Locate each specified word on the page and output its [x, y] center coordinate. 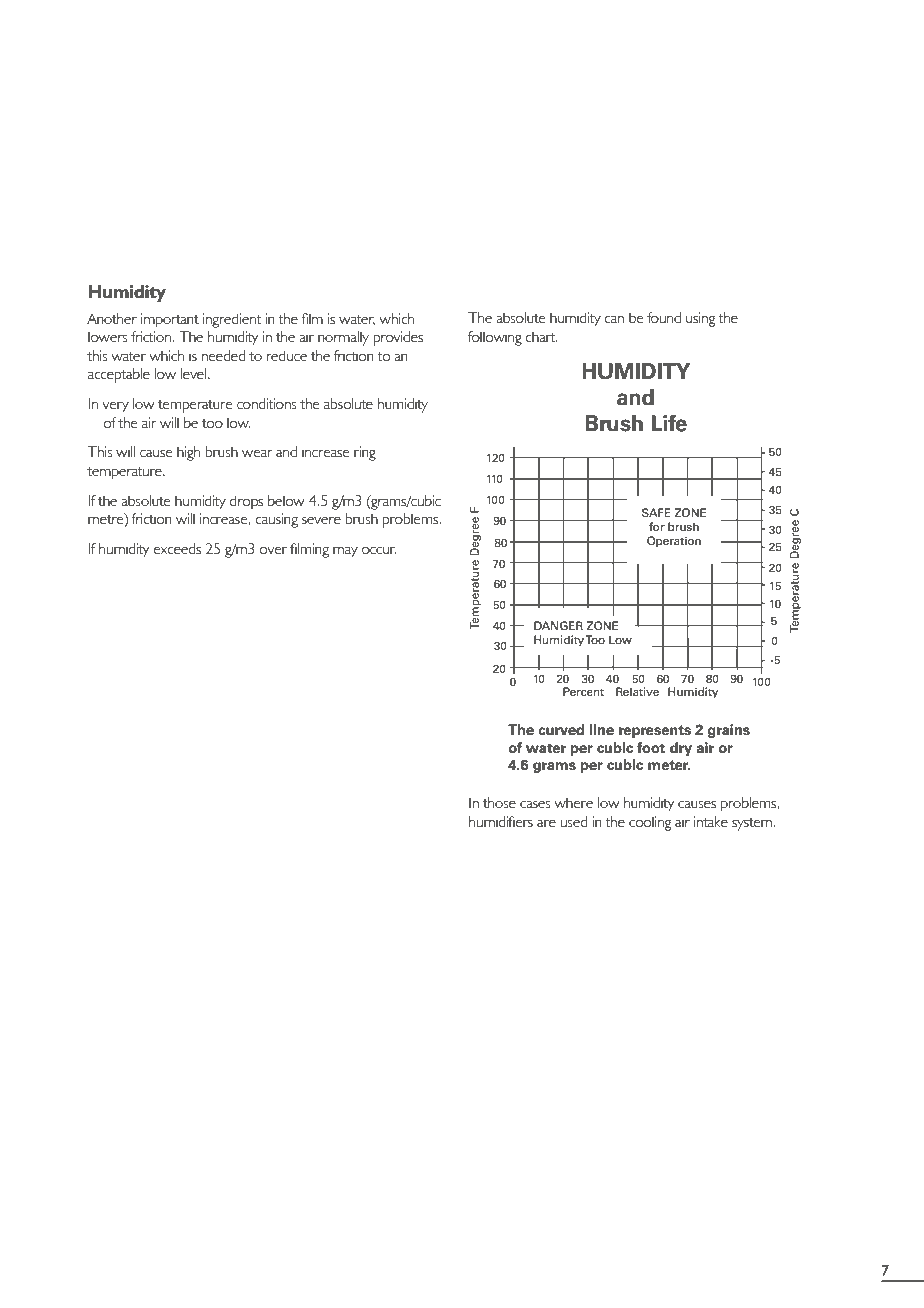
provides [398, 338]
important [170, 320]
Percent [583, 691]
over [273, 550]
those [499, 802]
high [188, 453]
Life [669, 423]
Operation [674, 542]
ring [365, 453]
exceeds [177, 548]
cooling [650, 823]
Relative [637, 691]
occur [379, 550]
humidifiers [501, 821]
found [664, 317]
